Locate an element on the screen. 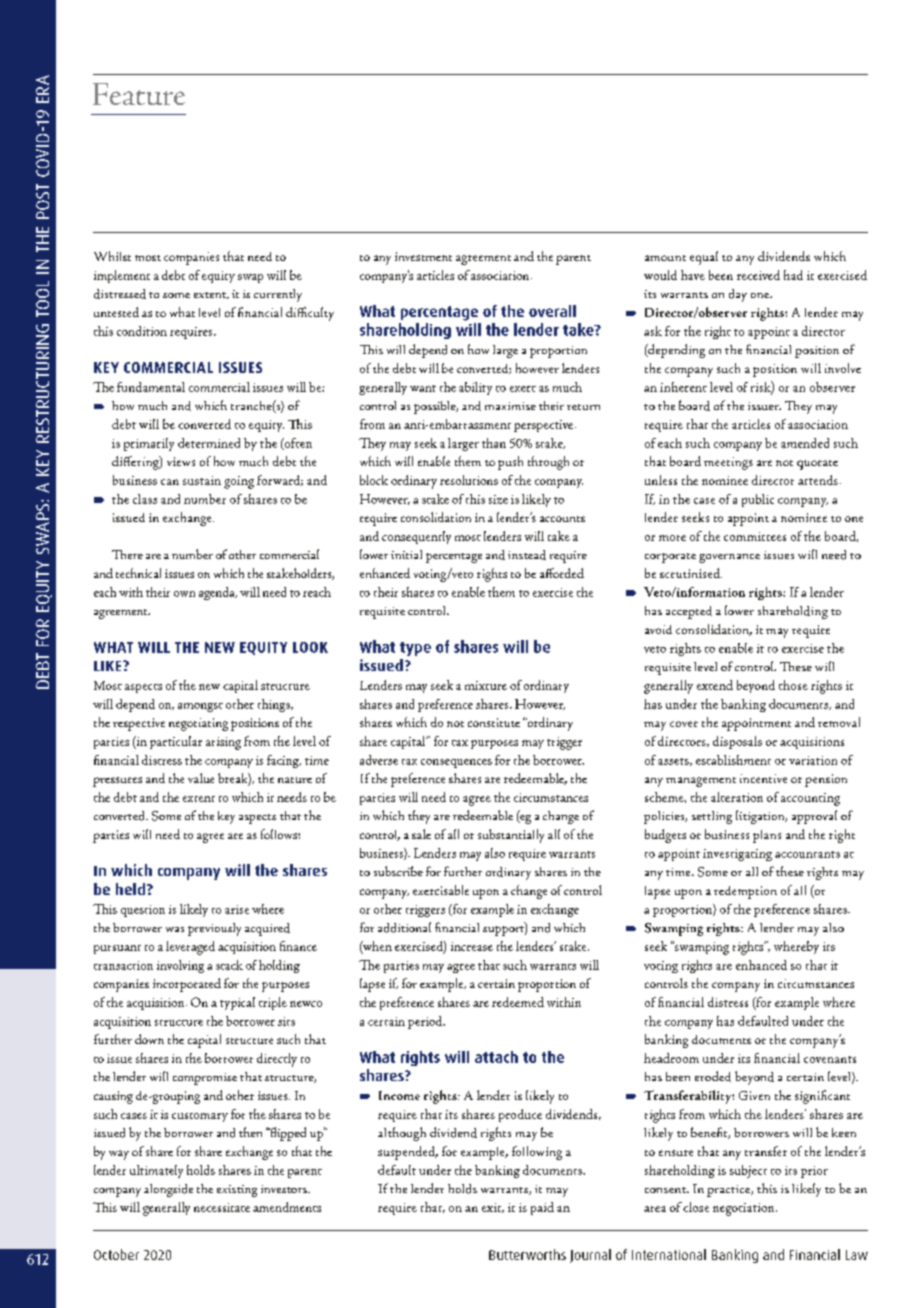 The width and height of the screenshot is (924, 1308). necessitate is located at coordinates (222, 1207).
